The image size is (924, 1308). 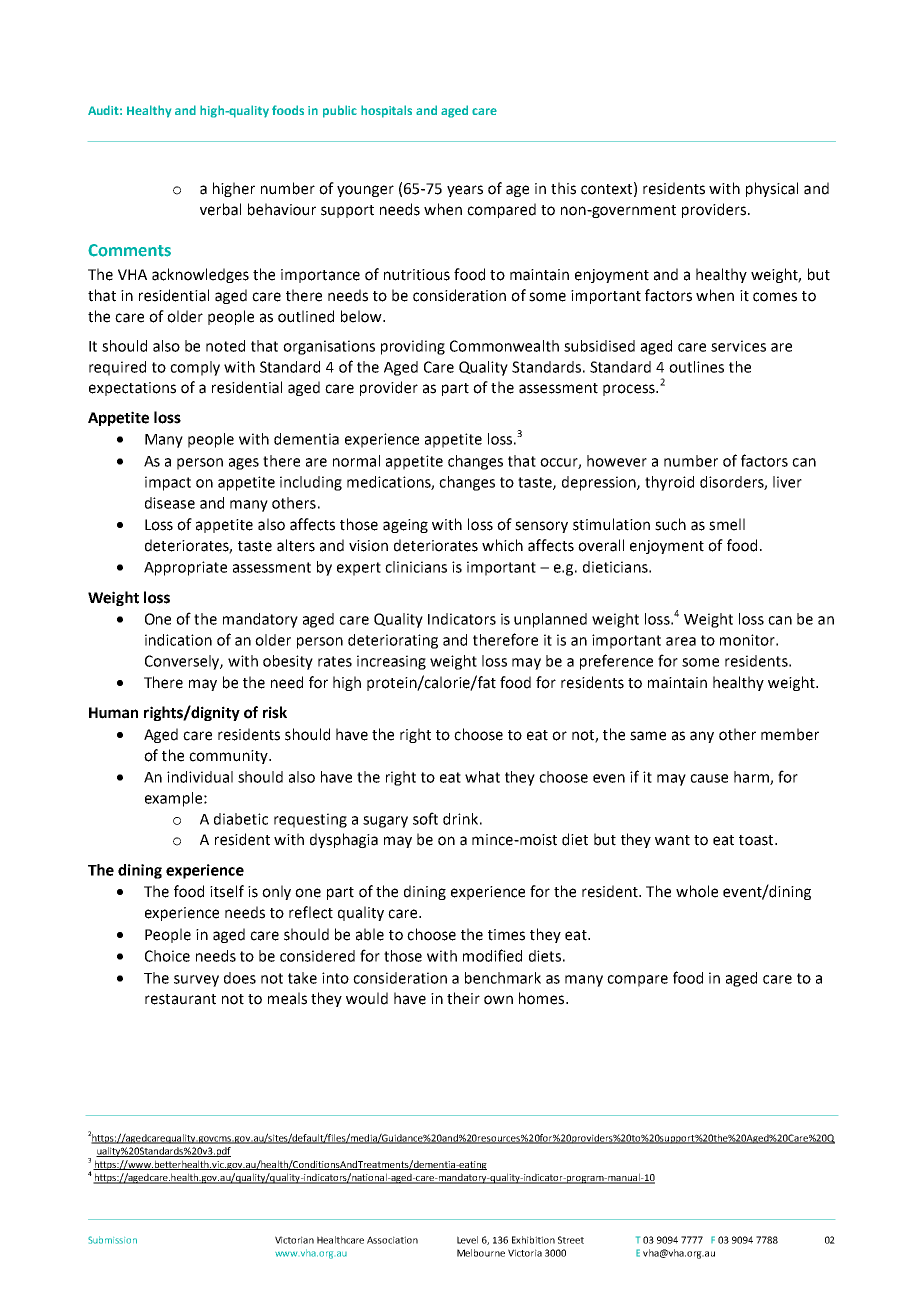 What do you see at coordinates (772, 189) in the screenshot?
I see `physical` at bounding box center [772, 189].
